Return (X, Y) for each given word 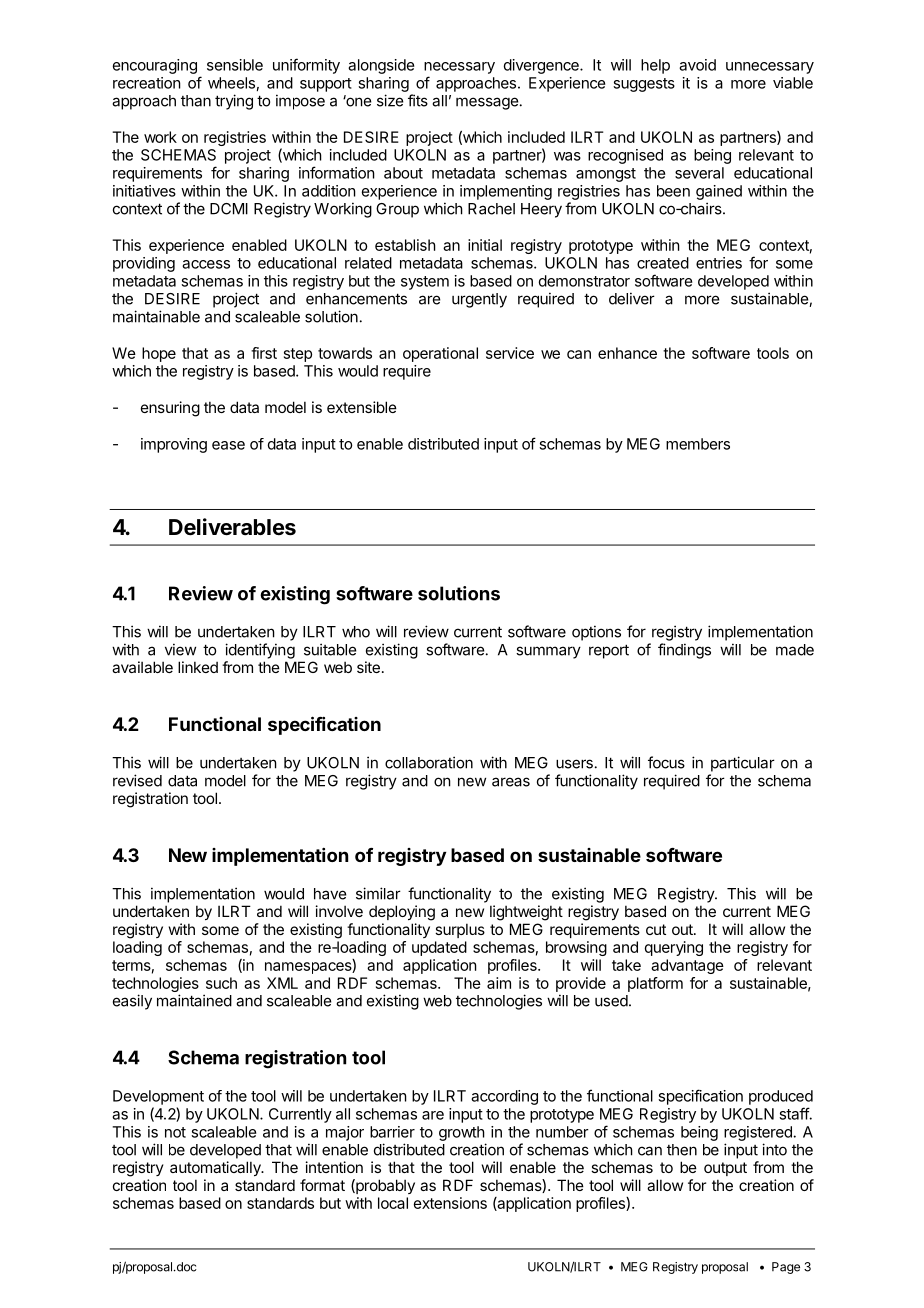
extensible (362, 407)
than (196, 101)
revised (137, 780)
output (725, 1169)
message (487, 103)
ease (228, 445)
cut (656, 929)
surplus (460, 930)
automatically (216, 1168)
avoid (697, 65)
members (698, 444)
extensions (450, 1203)
